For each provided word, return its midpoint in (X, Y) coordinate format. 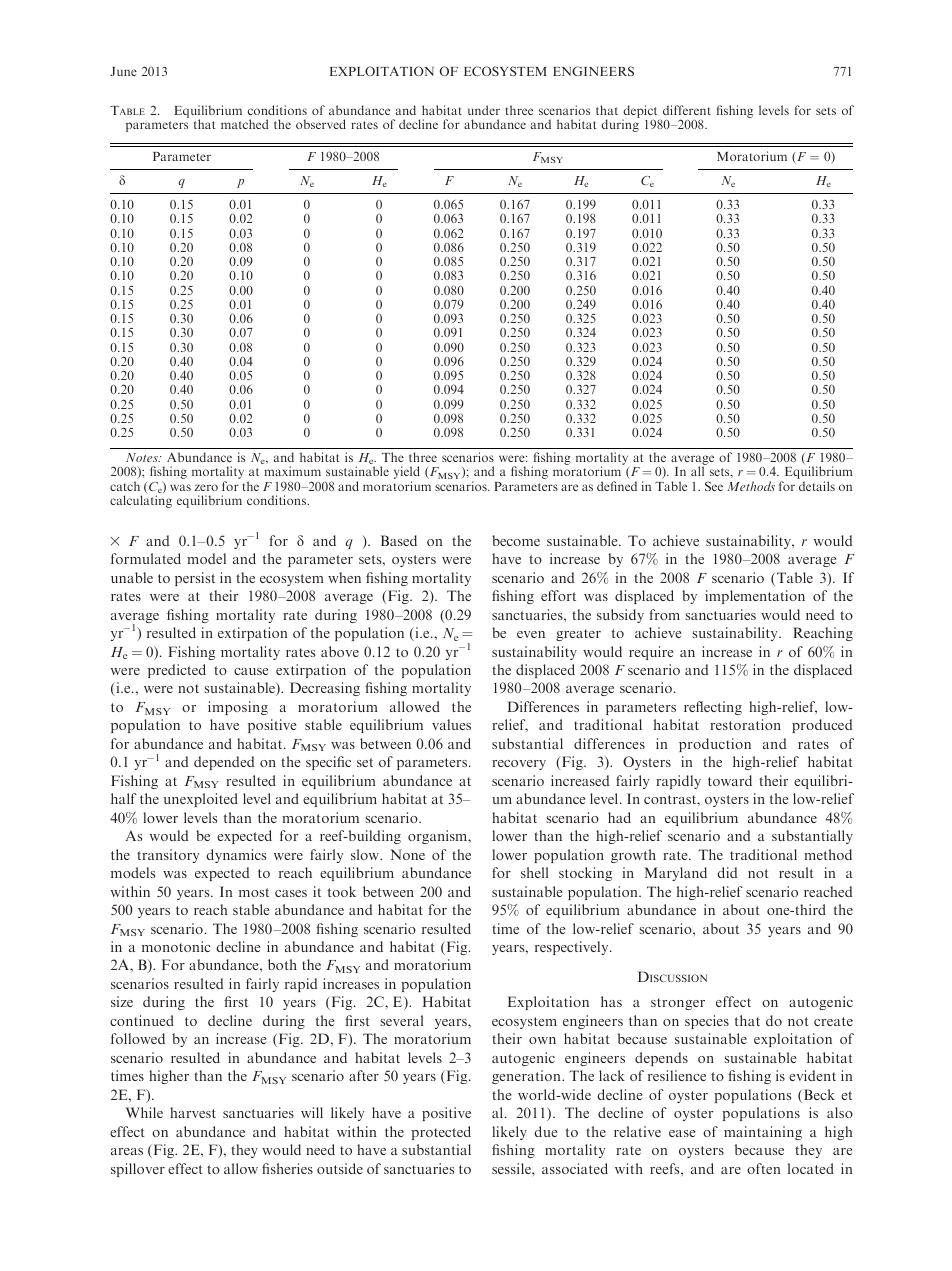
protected (441, 1133)
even (531, 634)
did (727, 872)
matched (245, 124)
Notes (143, 457)
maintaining (763, 1133)
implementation (755, 597)
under (484, 110)
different (687, 110)
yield (407, 474)
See (714, 486)
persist (195, 579)
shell (534, 872)
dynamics (236, 856)
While (144, 1112)
